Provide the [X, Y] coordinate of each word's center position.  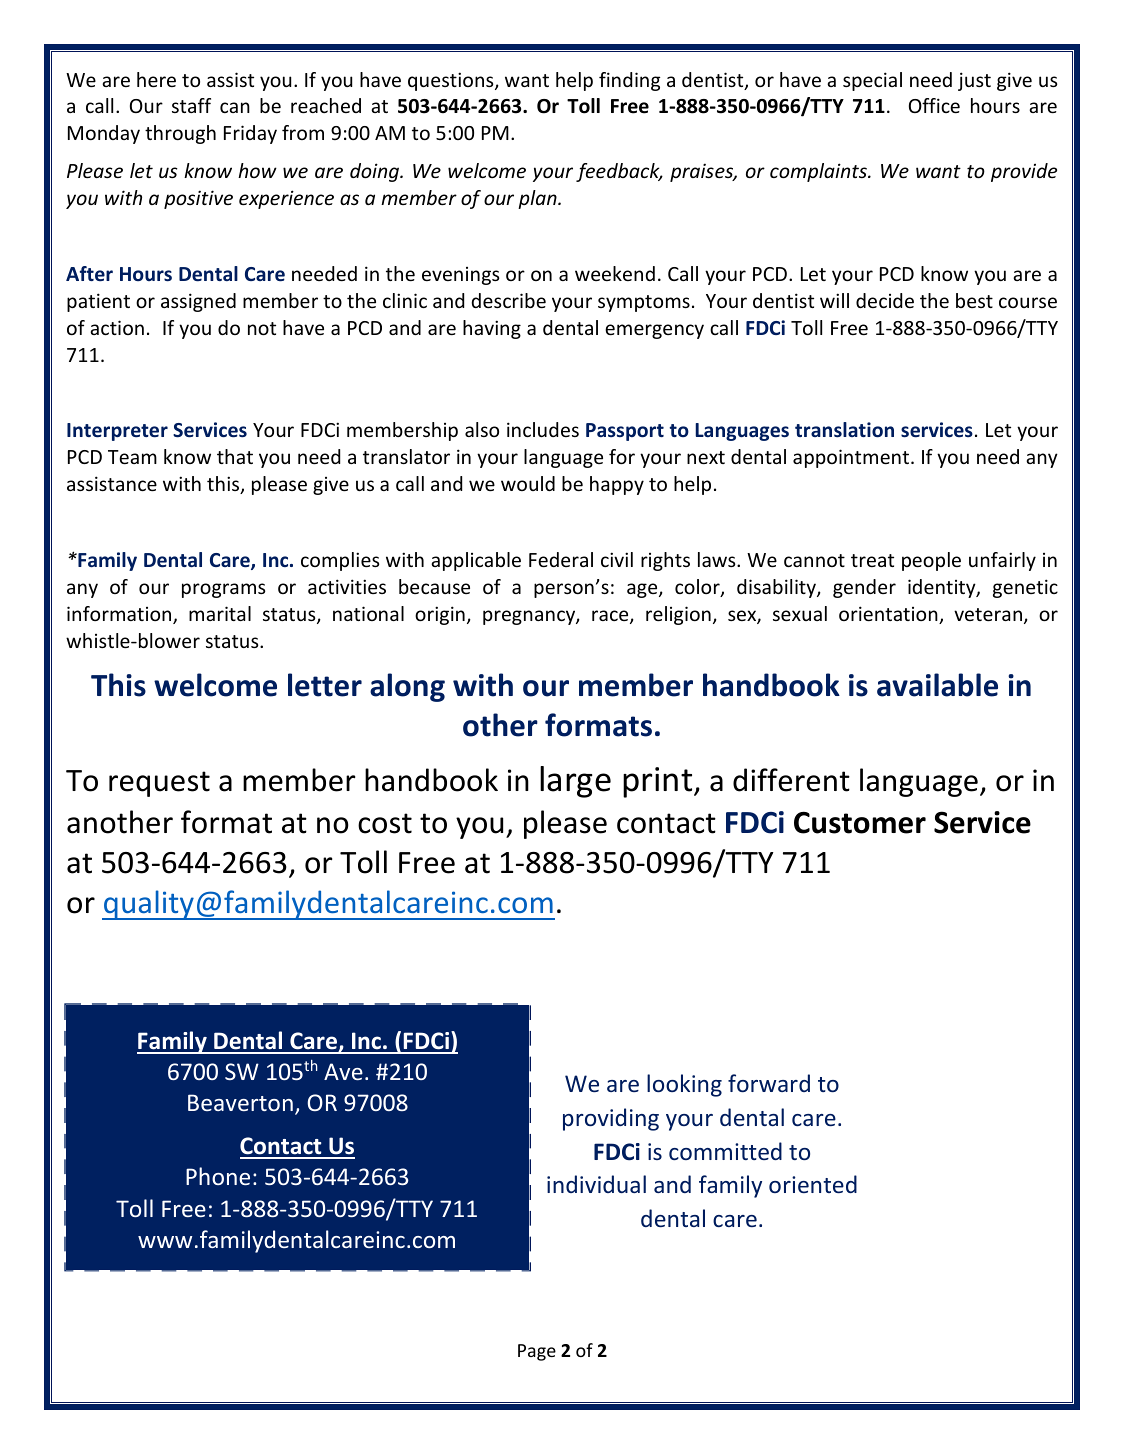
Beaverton [240, 1102]
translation [844, 430]
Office [934, 105]
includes [543, 429]
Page [537, 1352]
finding [629, 81]
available [937, 685]
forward [769, 1083]
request [159, 784]
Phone [218, 1176]
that [235, 456]
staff [191, 105]
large [575, 782]
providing [611, 1119]
